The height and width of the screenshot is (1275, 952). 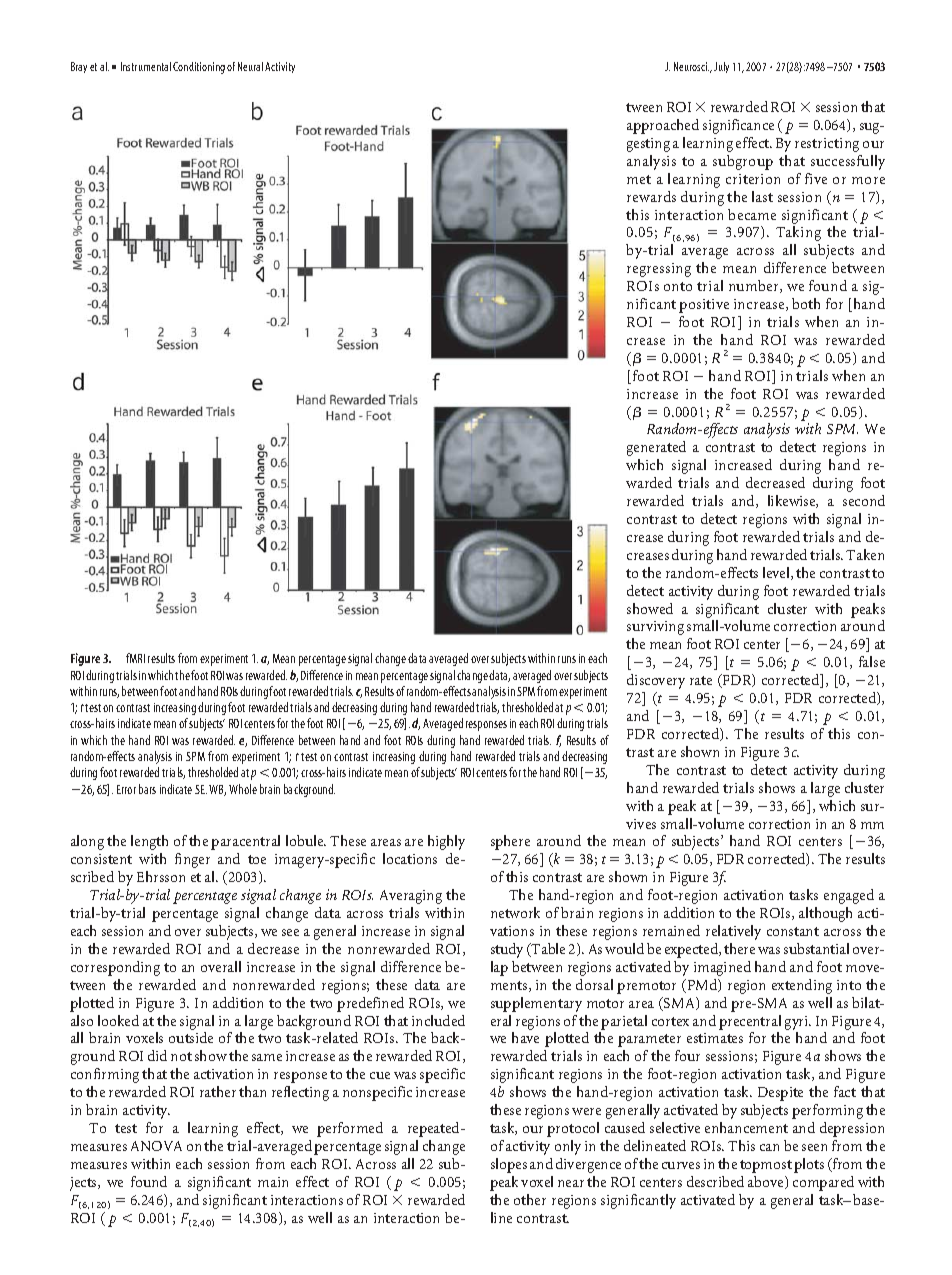 What do you see at coordinates (147, 789) in the screenshot?
I see `bars` at bounding box center [147, 789].
